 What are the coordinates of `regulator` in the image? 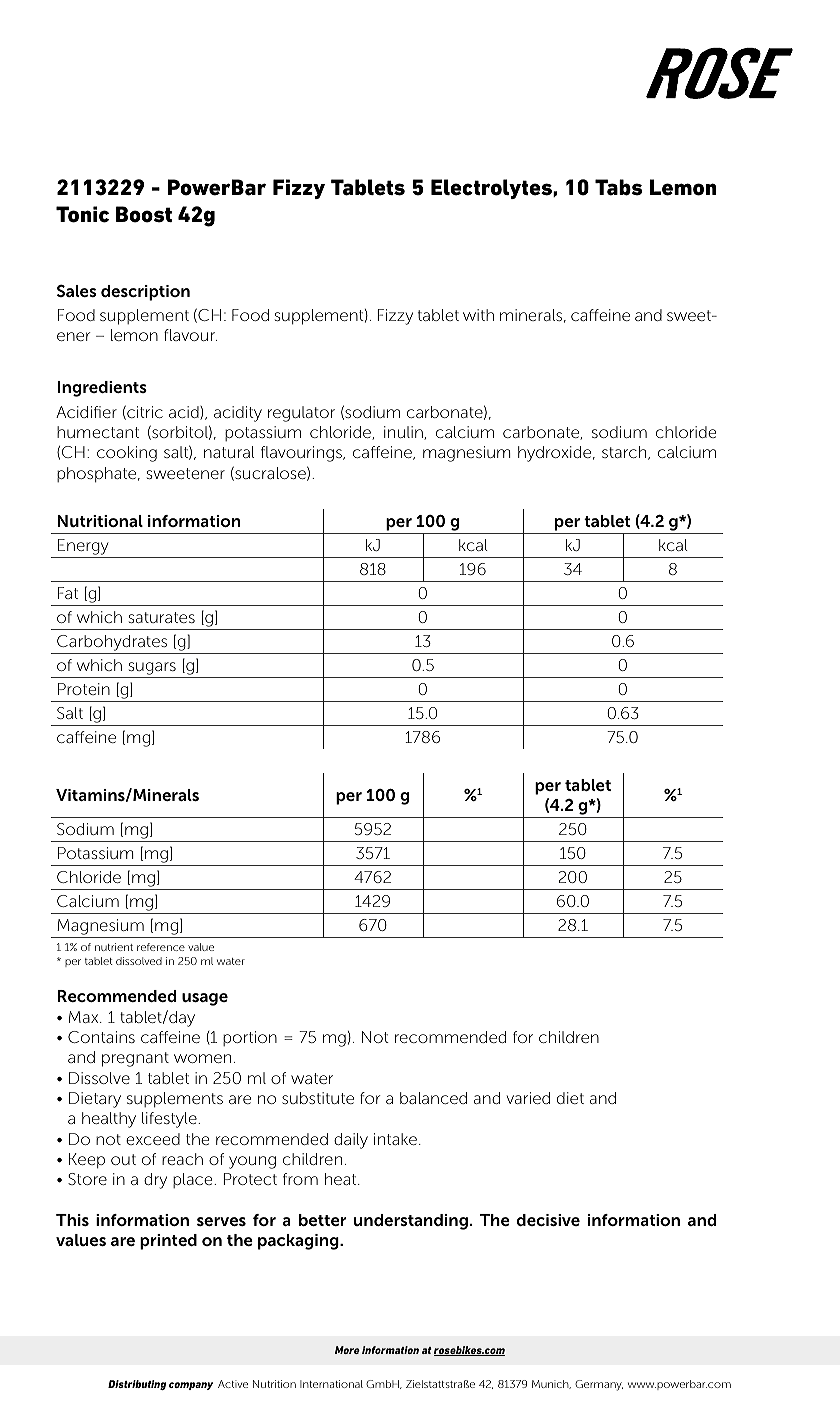 It's located at (301, 414).
